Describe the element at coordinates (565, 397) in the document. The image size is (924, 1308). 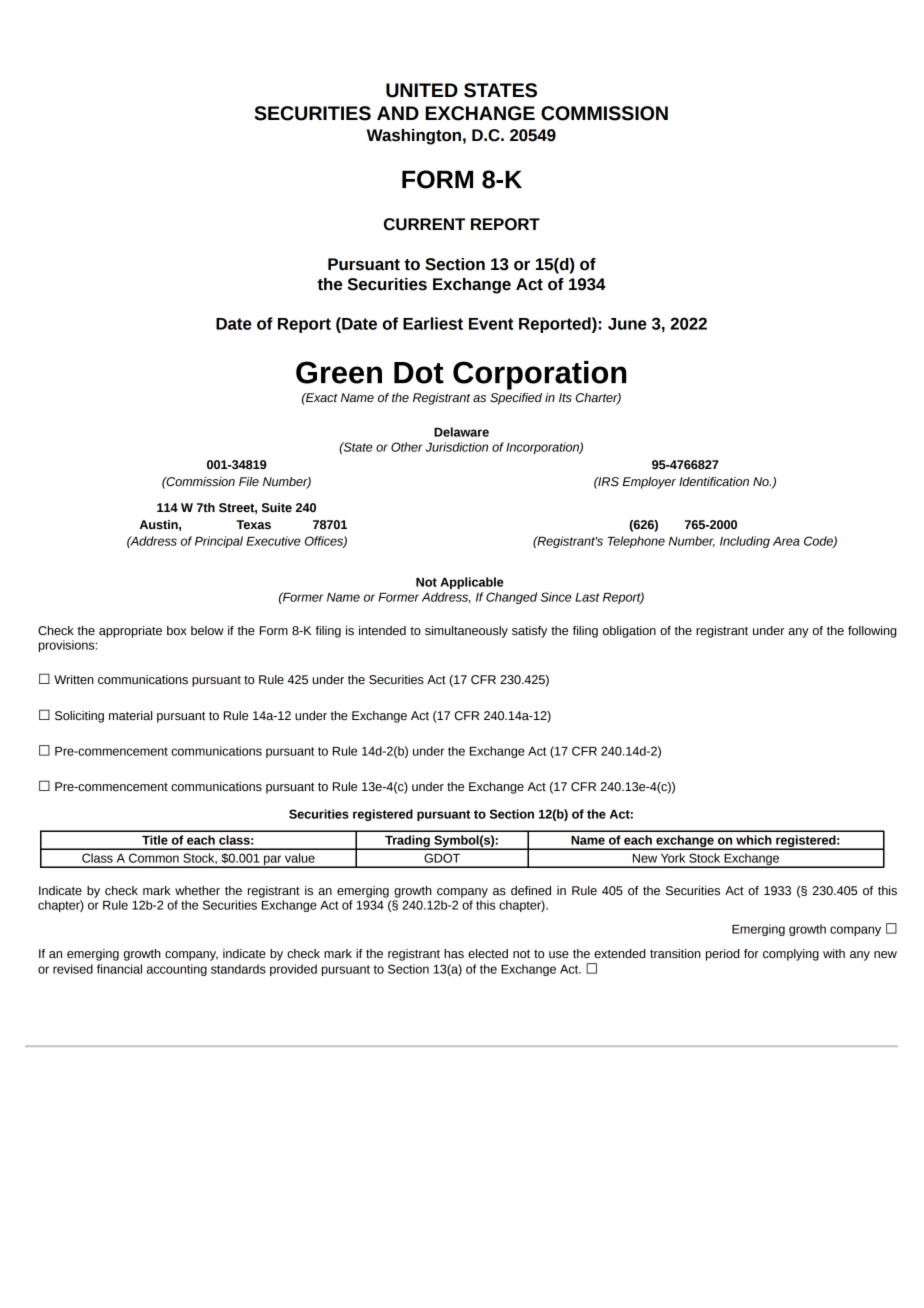
I see `Its` at that location.
